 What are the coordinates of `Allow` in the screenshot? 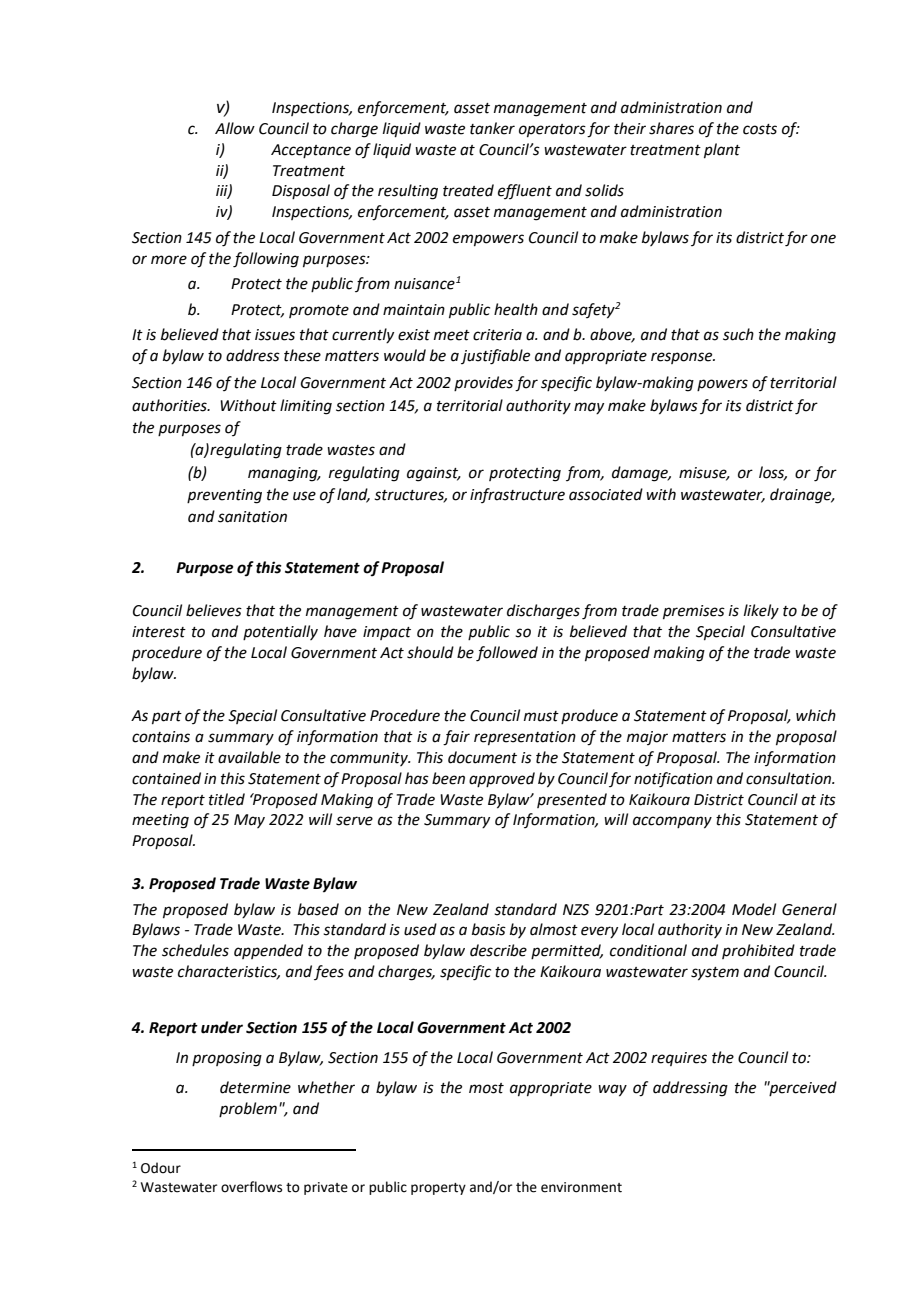 It's located at (235, 128).
